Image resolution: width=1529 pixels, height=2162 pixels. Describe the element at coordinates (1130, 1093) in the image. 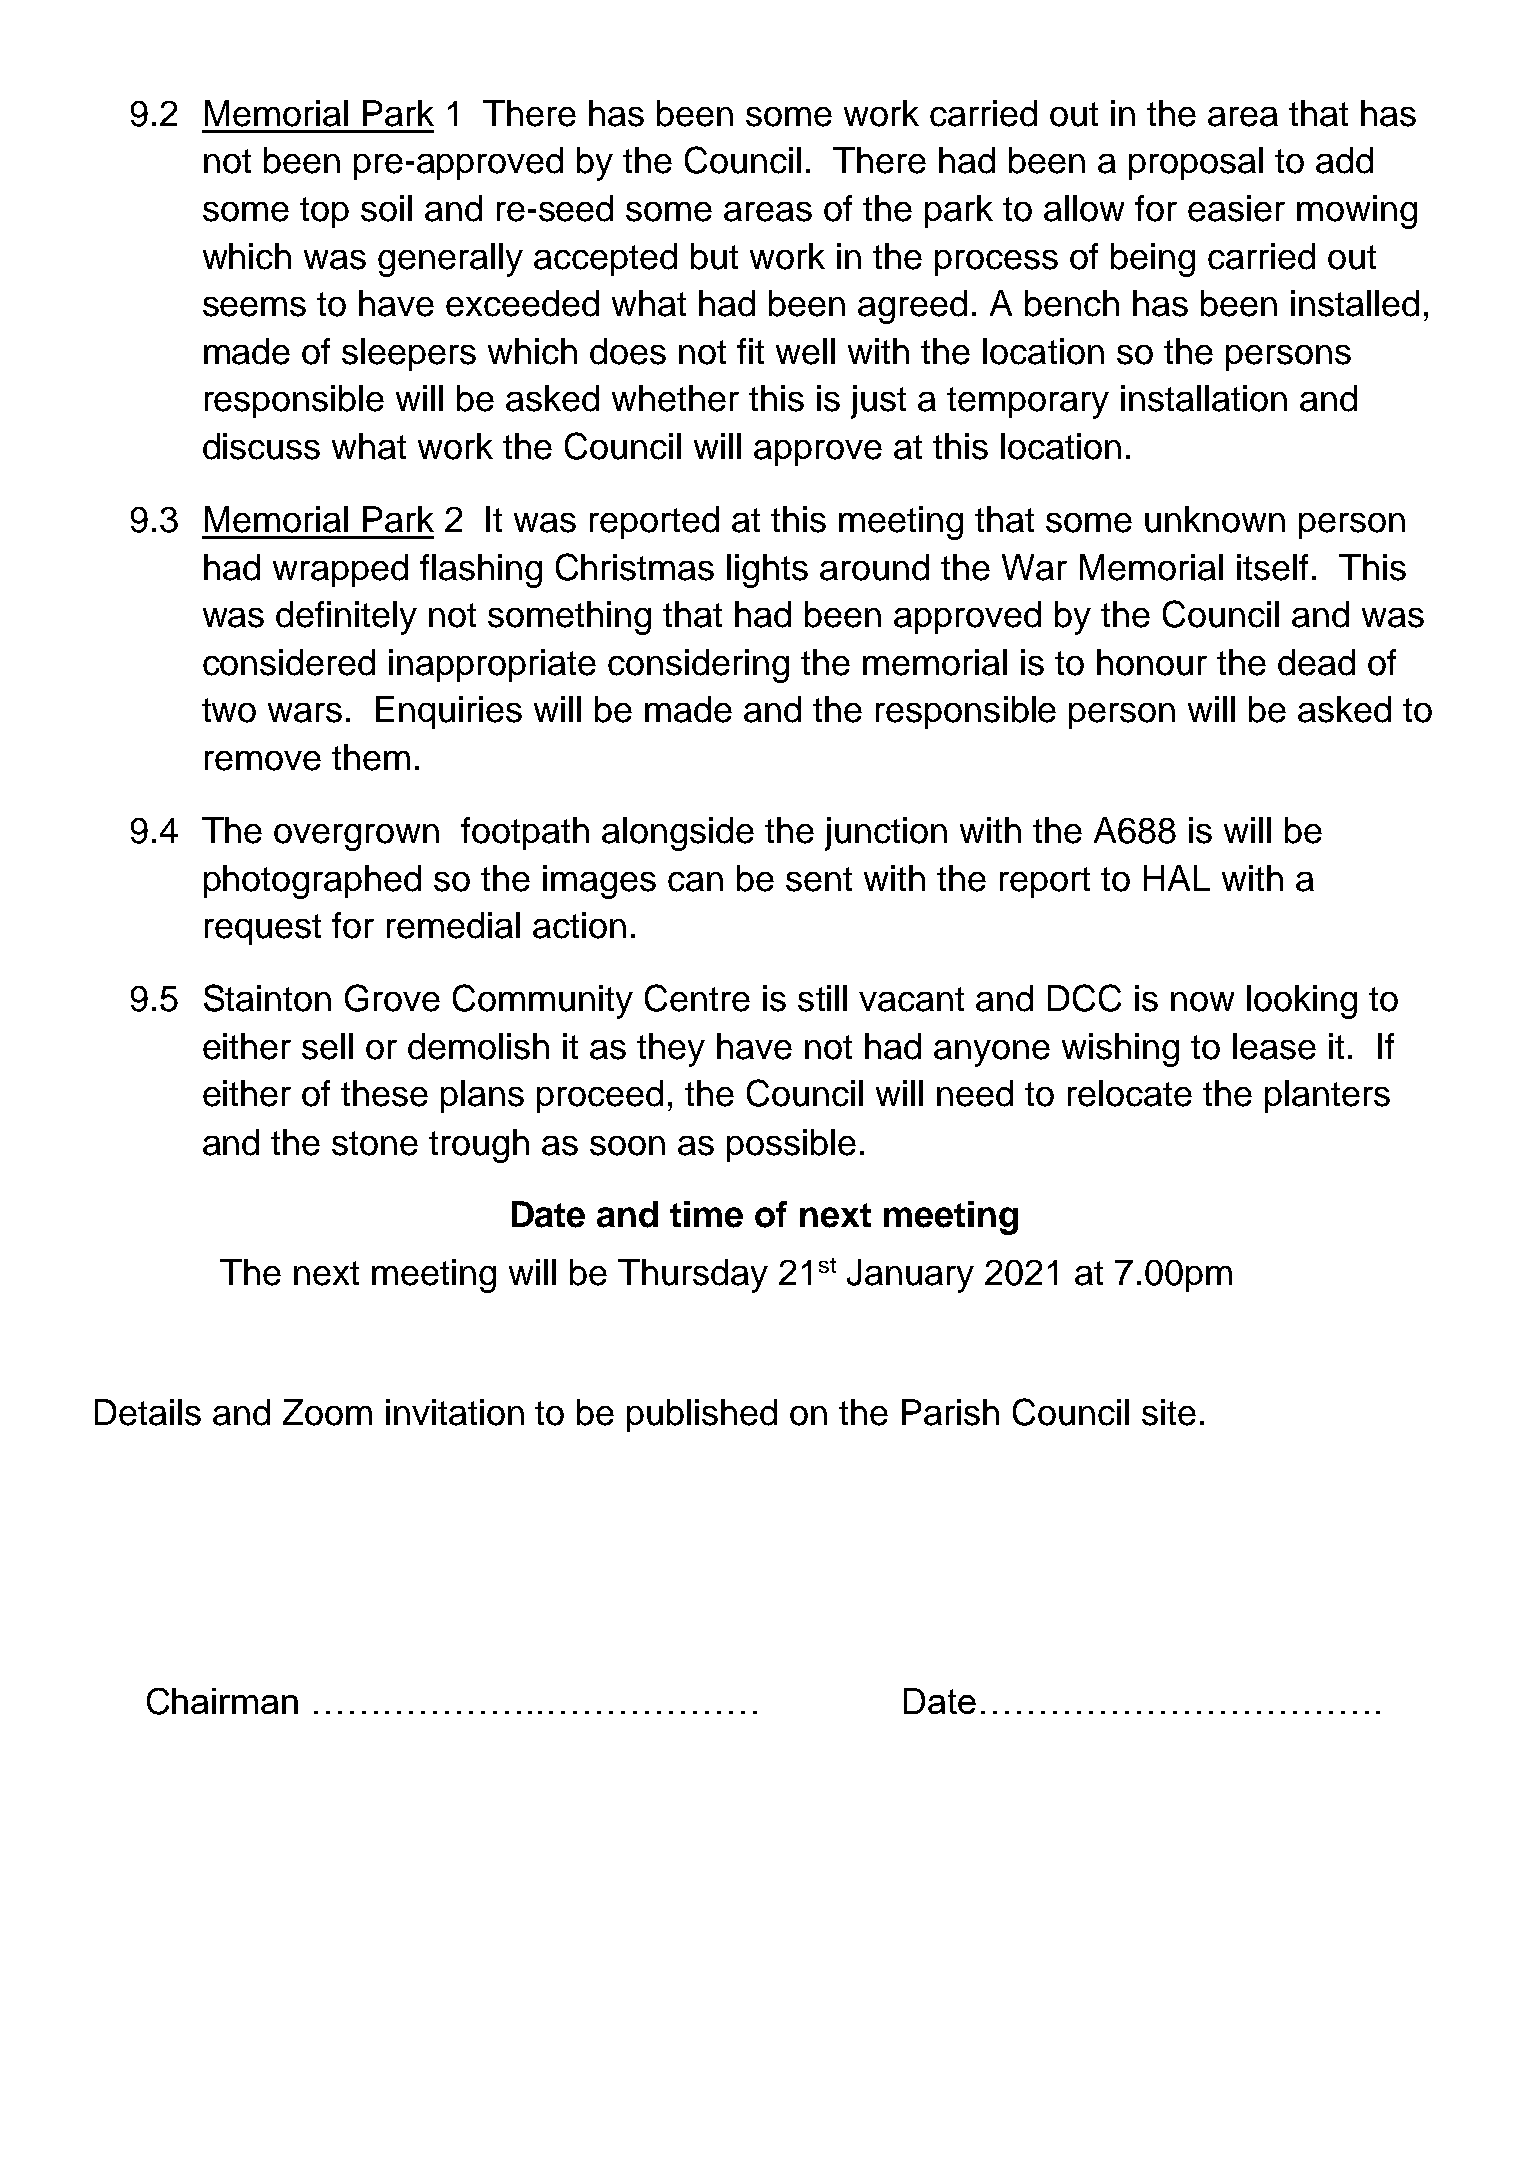

I see `relocate` at that location.
